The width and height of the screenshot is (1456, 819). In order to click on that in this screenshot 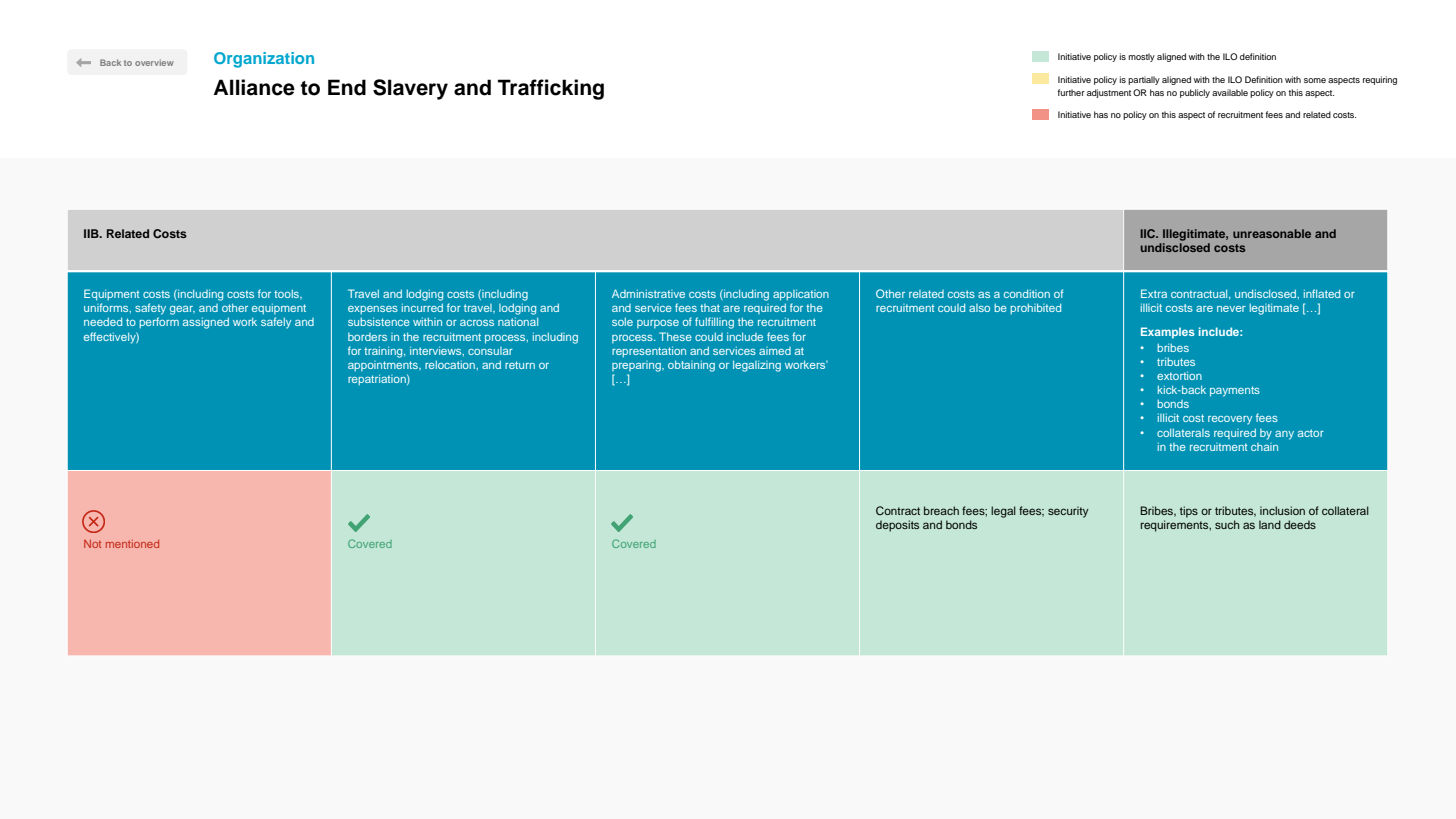, I will do `click(710, 308)`.
